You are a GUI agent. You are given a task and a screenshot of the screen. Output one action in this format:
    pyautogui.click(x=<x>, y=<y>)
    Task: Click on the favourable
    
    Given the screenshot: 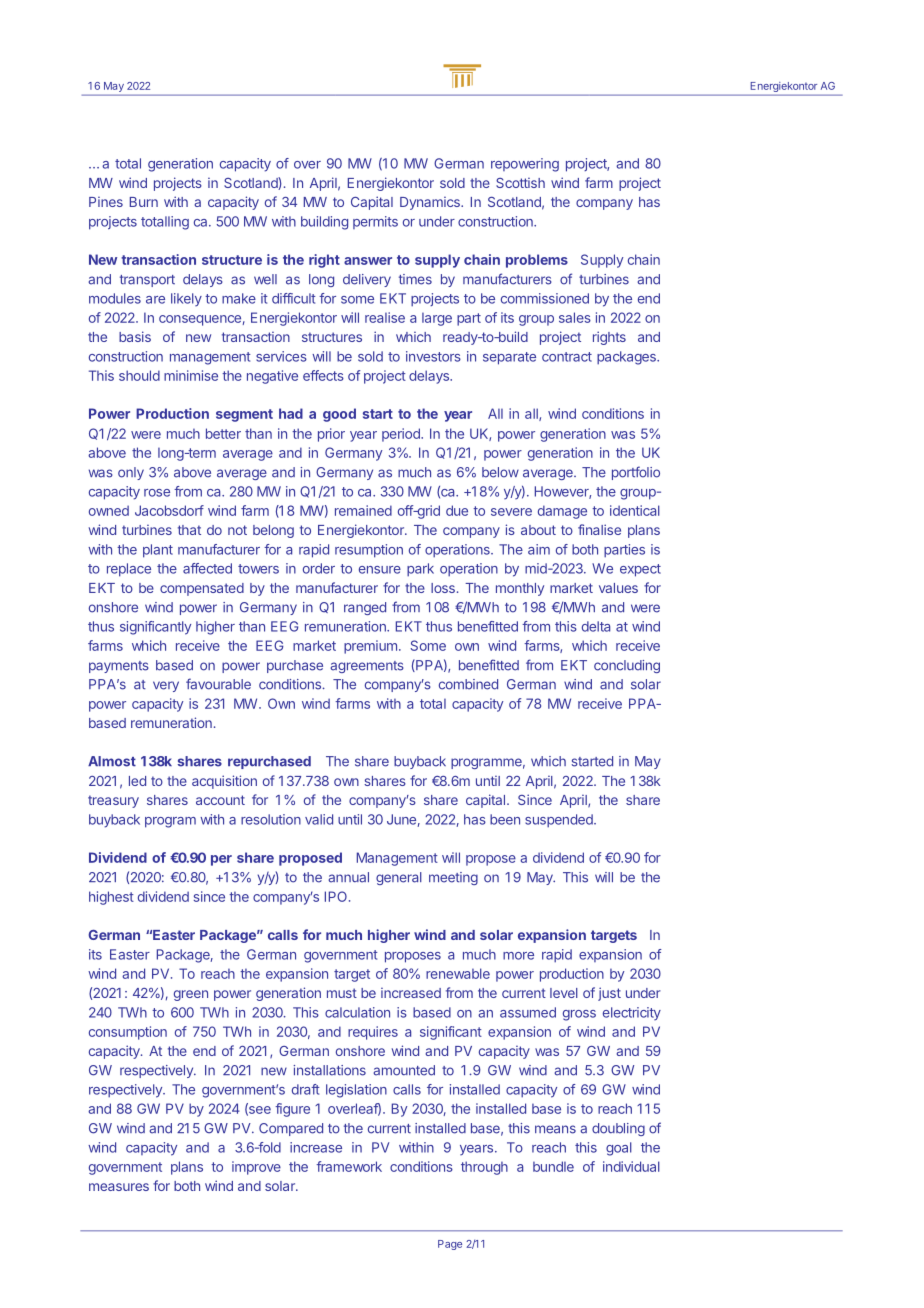 What is the action you would take?
    pyautogui.click(x=218, y=684)
